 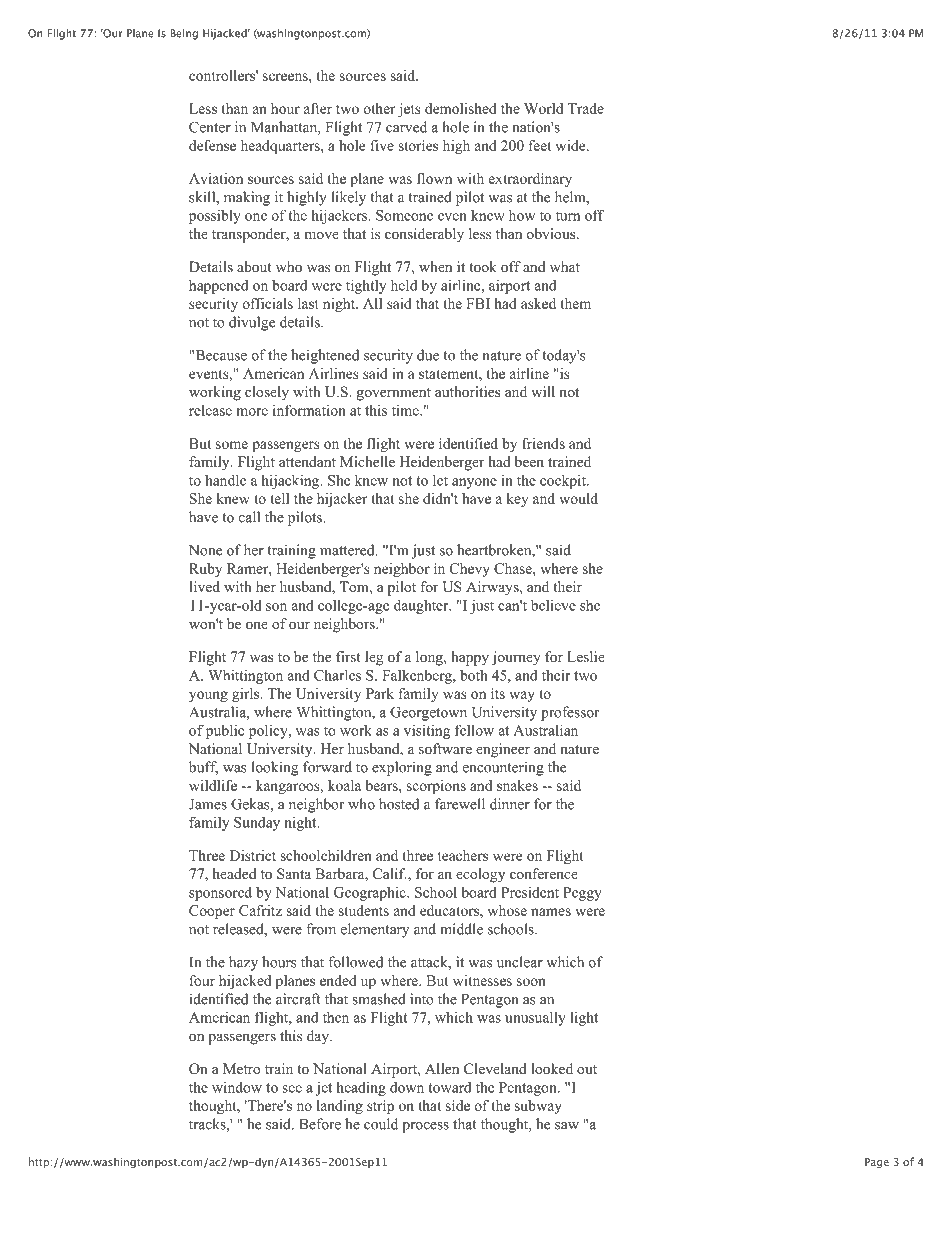 I want to click on World, so click(x=543, y=108).
